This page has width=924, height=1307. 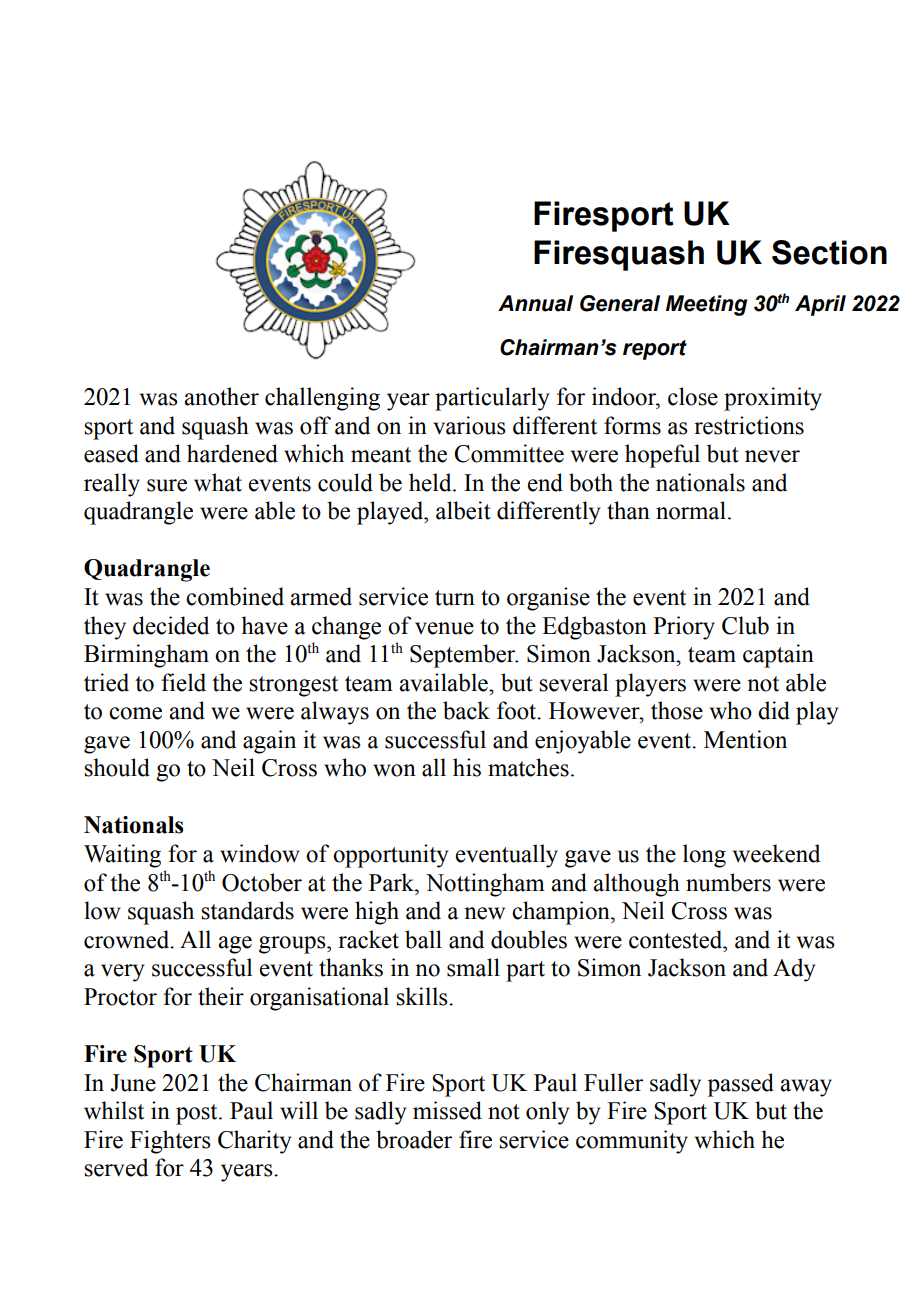 What do you see at coordinates (221, 396) in the page?
I see `another` at bounding box center [221, 396].
